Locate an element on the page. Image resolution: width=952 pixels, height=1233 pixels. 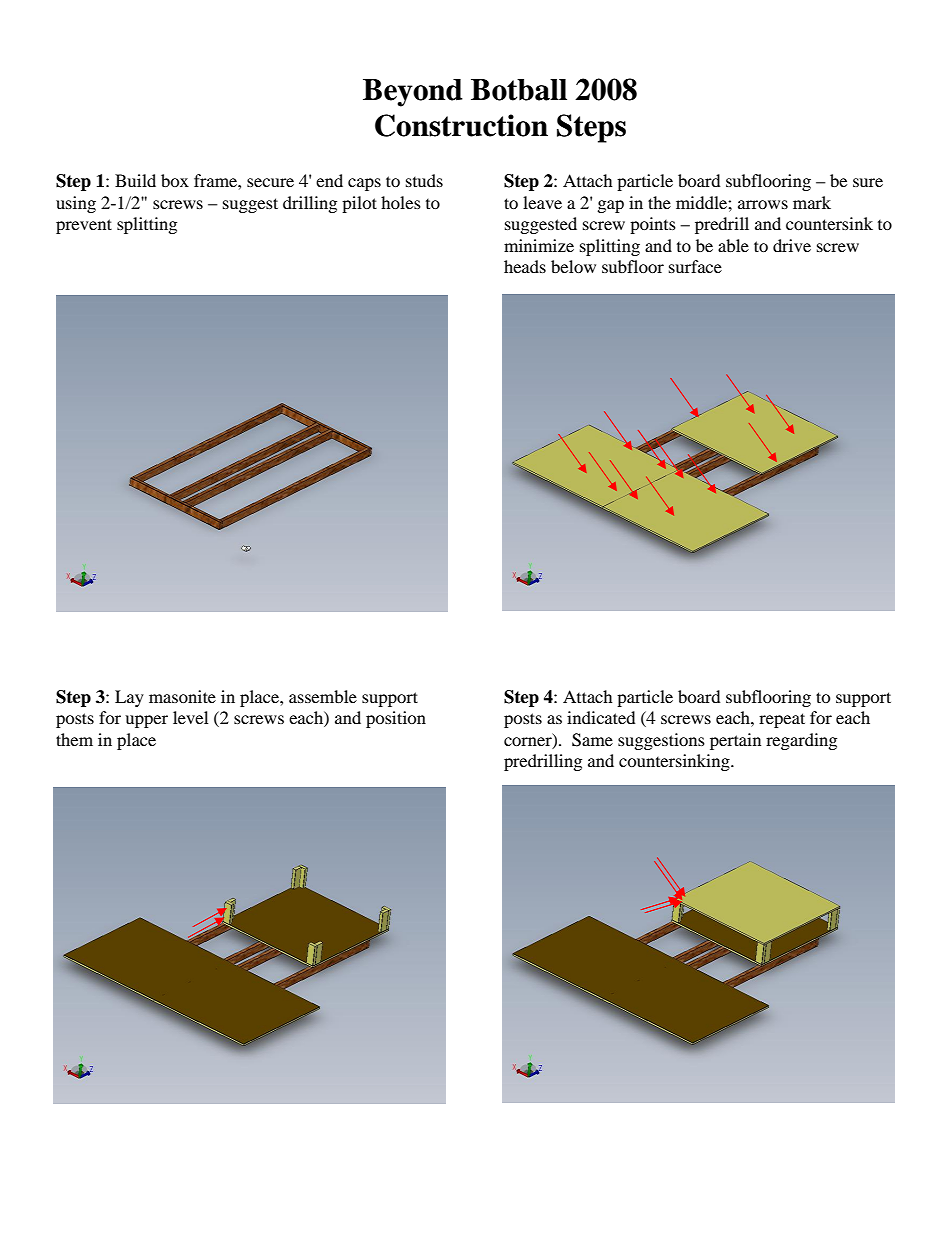
heads is located at coordinates (525, 266).
